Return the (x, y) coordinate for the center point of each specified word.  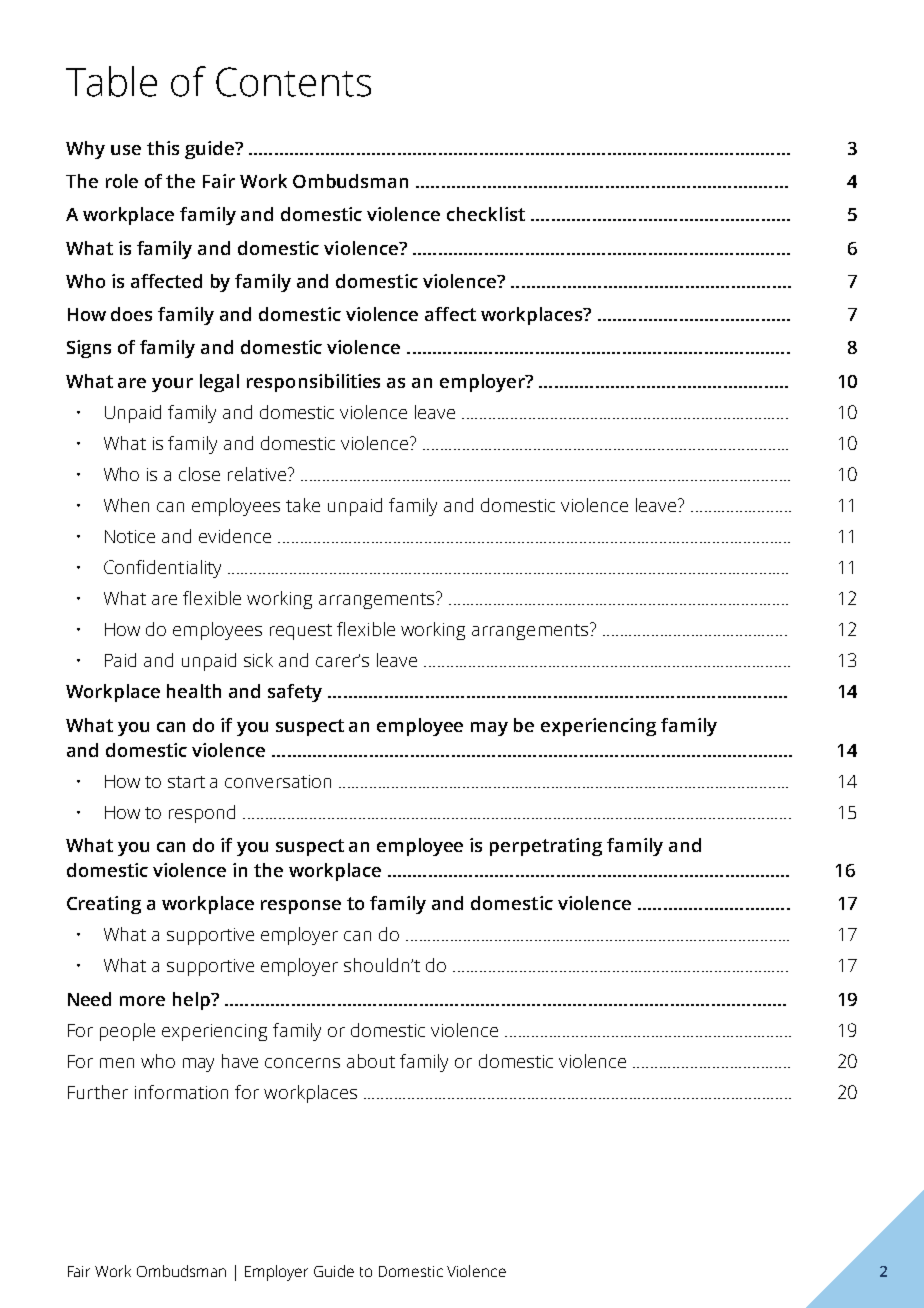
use (126, 150)
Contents (293, 82)
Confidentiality (162, 569)
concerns (302, 1063)
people (127, 1032)
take (303, 505)
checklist (486, 214)
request (301, 632)
